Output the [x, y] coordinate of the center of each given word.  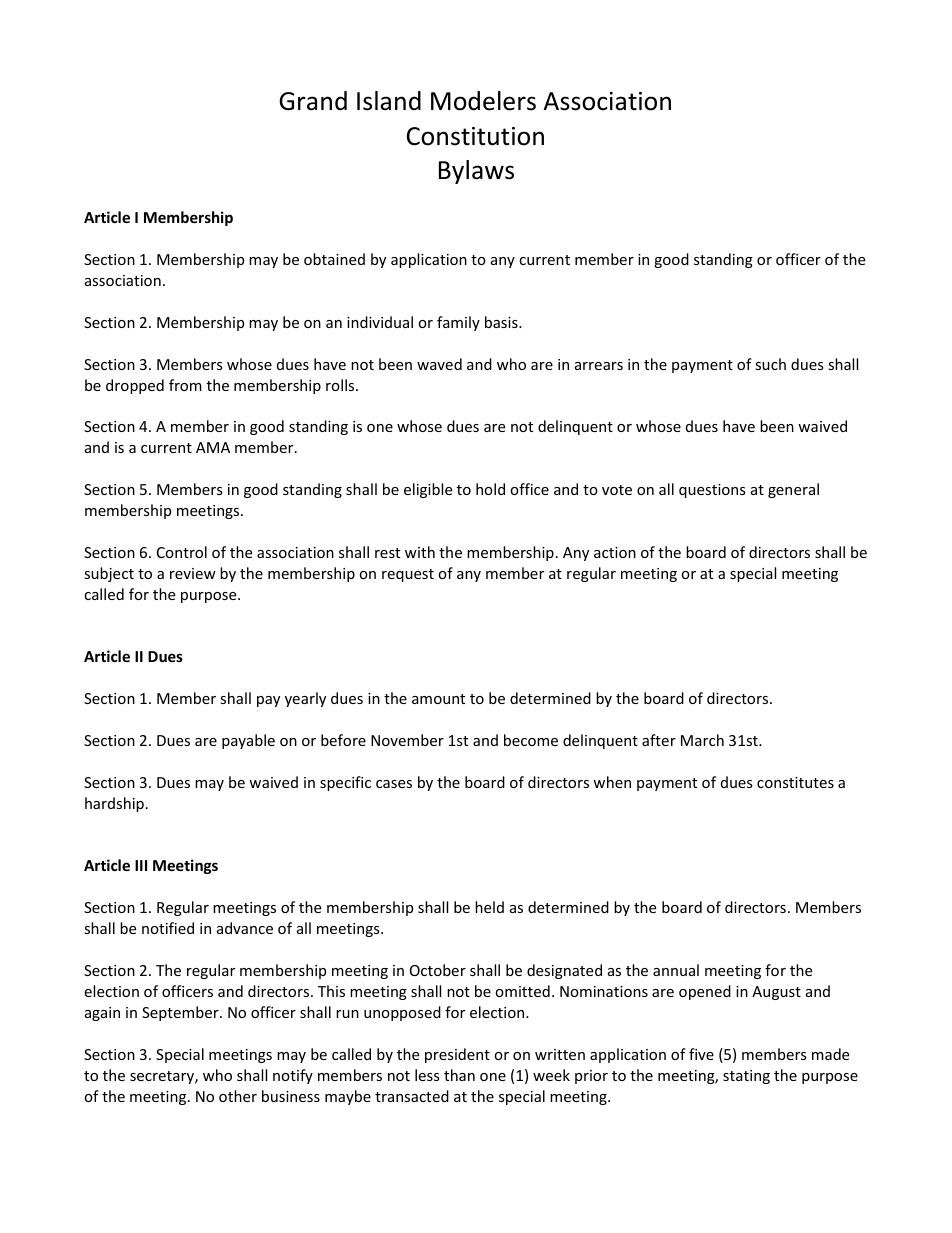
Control [182, 552]
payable [248, 741]
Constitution [475, 136]
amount [438, 699]
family [458, 323]
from [185, 385]
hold [490, 489]
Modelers [483, 101]
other [238, 1096]
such [770, 364]
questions [712, 491]
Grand [313, 101]
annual [676, 970]
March [702, 740]
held [489, 907]
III [141, 865]
